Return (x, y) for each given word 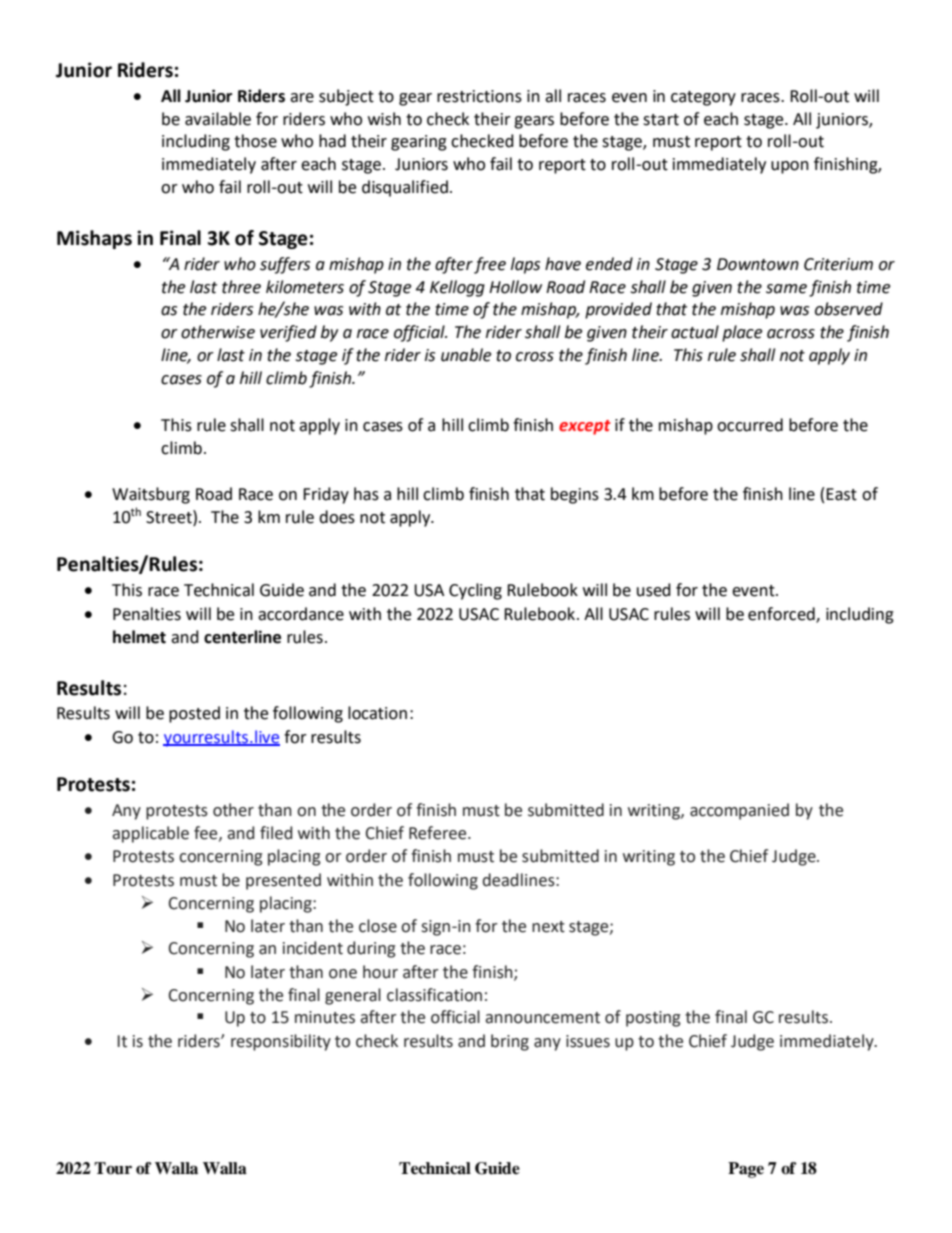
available (218, 119)
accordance (301, 614)
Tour (113, 1168)
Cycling (475, 591)
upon (790, 167)
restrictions (479, 96)
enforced (782, 615)
